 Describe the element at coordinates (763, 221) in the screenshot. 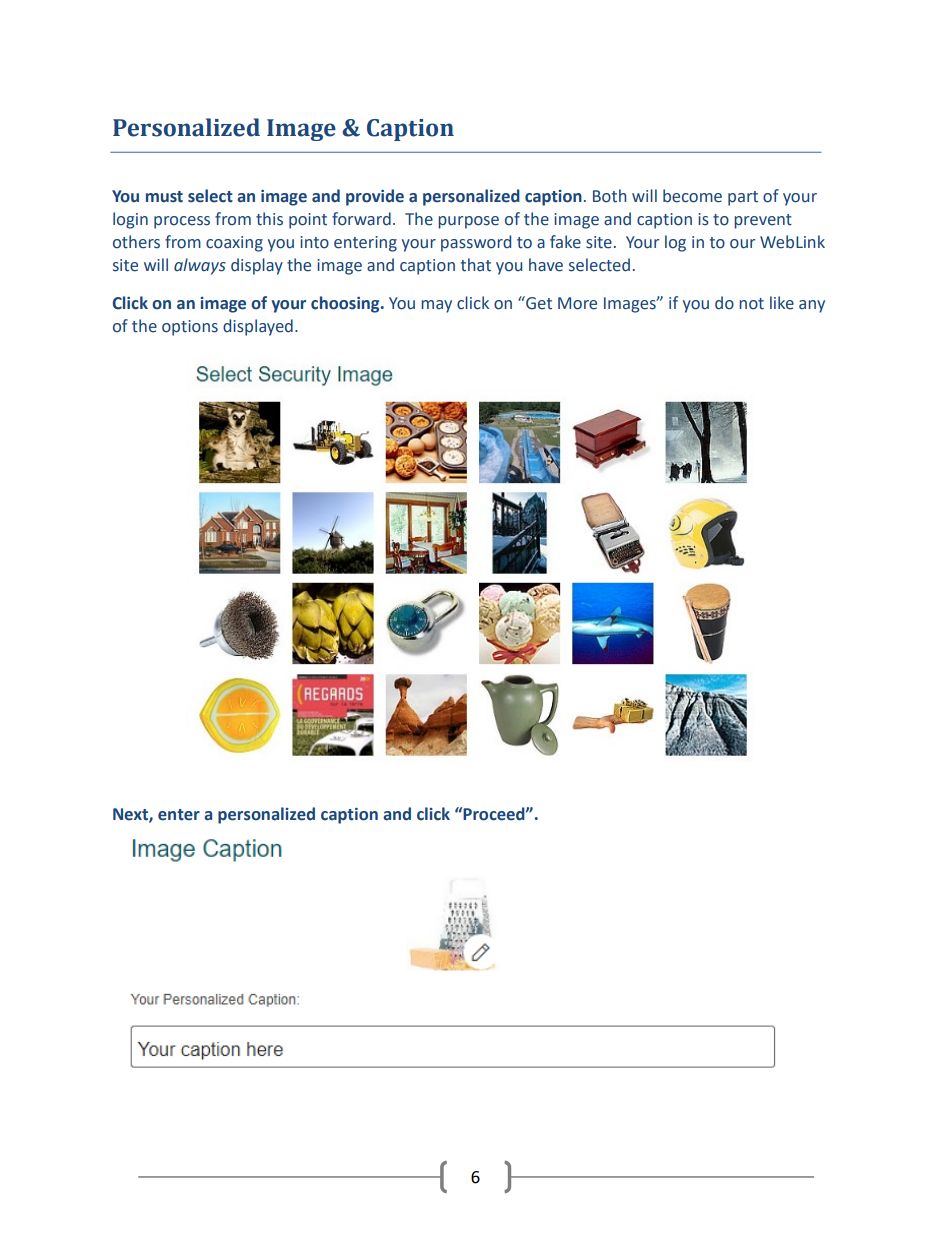

I see `prevent` at that location.
